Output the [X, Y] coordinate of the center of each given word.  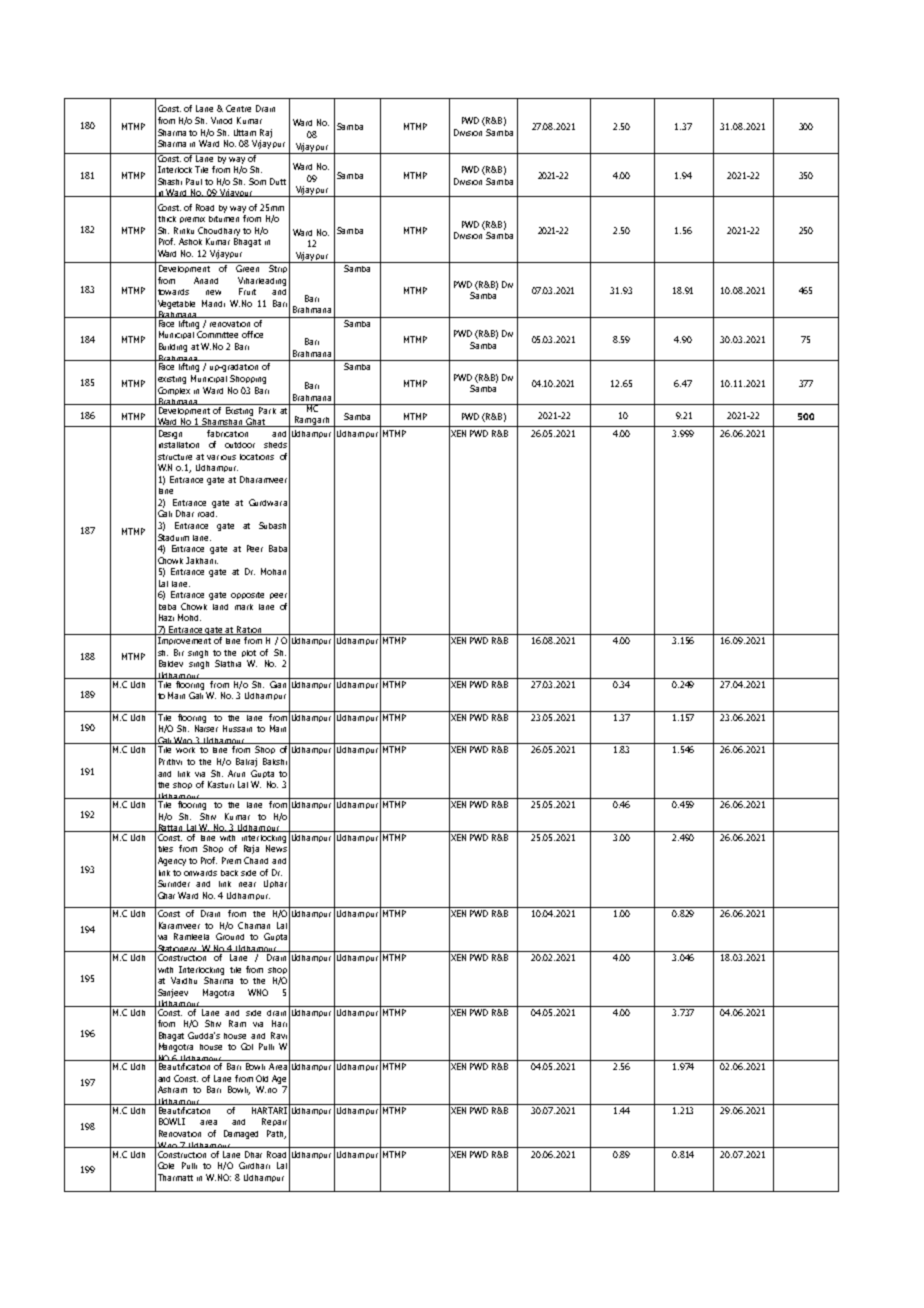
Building [173, 347]
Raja [251, 849]
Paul [194, 181]
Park [268, 409]
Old [262, 1078]
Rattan [170, 828]
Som [257, 181]
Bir [179, 652]
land [220, 607]
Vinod [221, 120]
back [229, 873]
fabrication [227, 433]
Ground [230, 936]
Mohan [273, 571]
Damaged [241, 1134]
